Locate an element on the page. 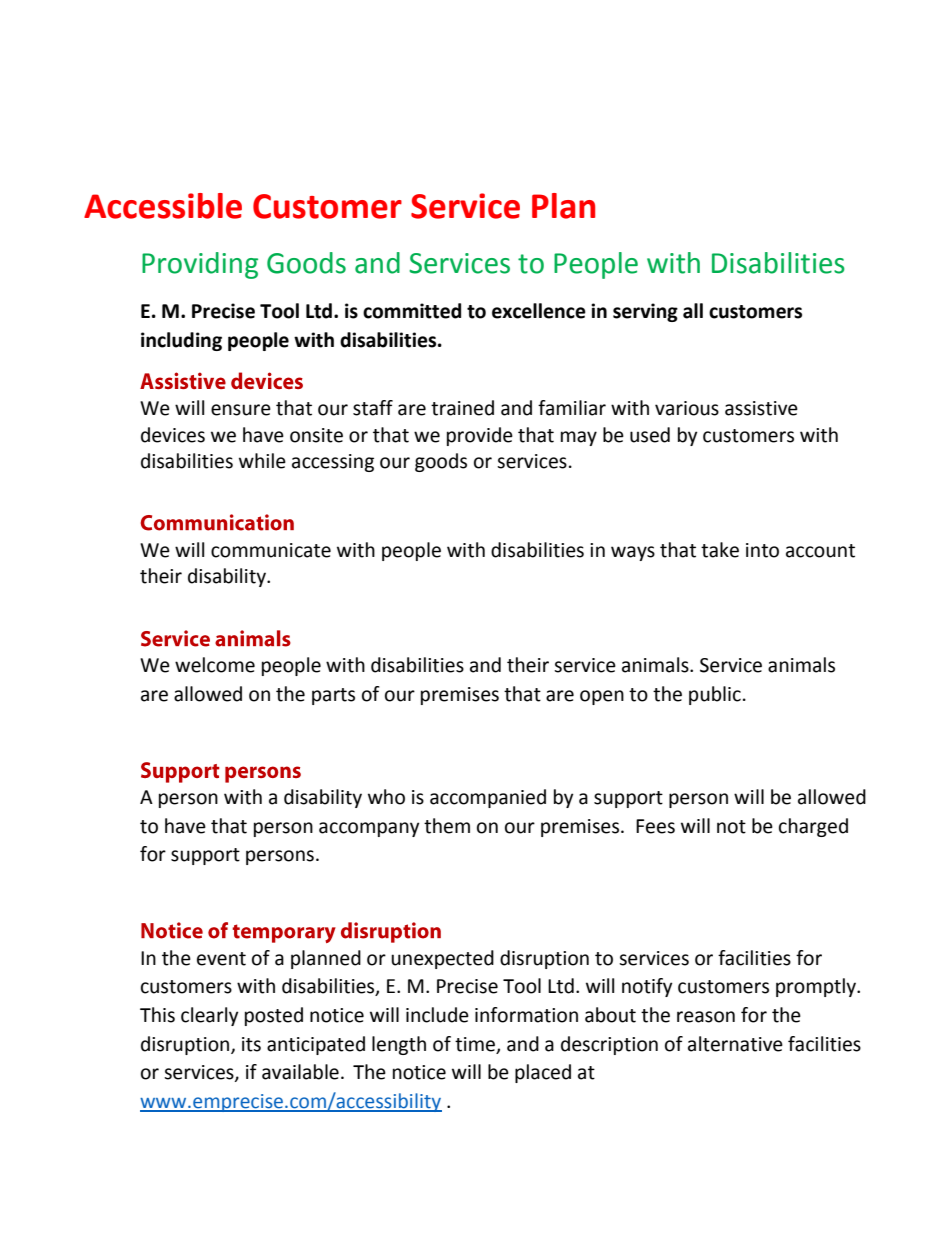 The image size is (952, 1233). Providing is located at coordinates (200, 265).
